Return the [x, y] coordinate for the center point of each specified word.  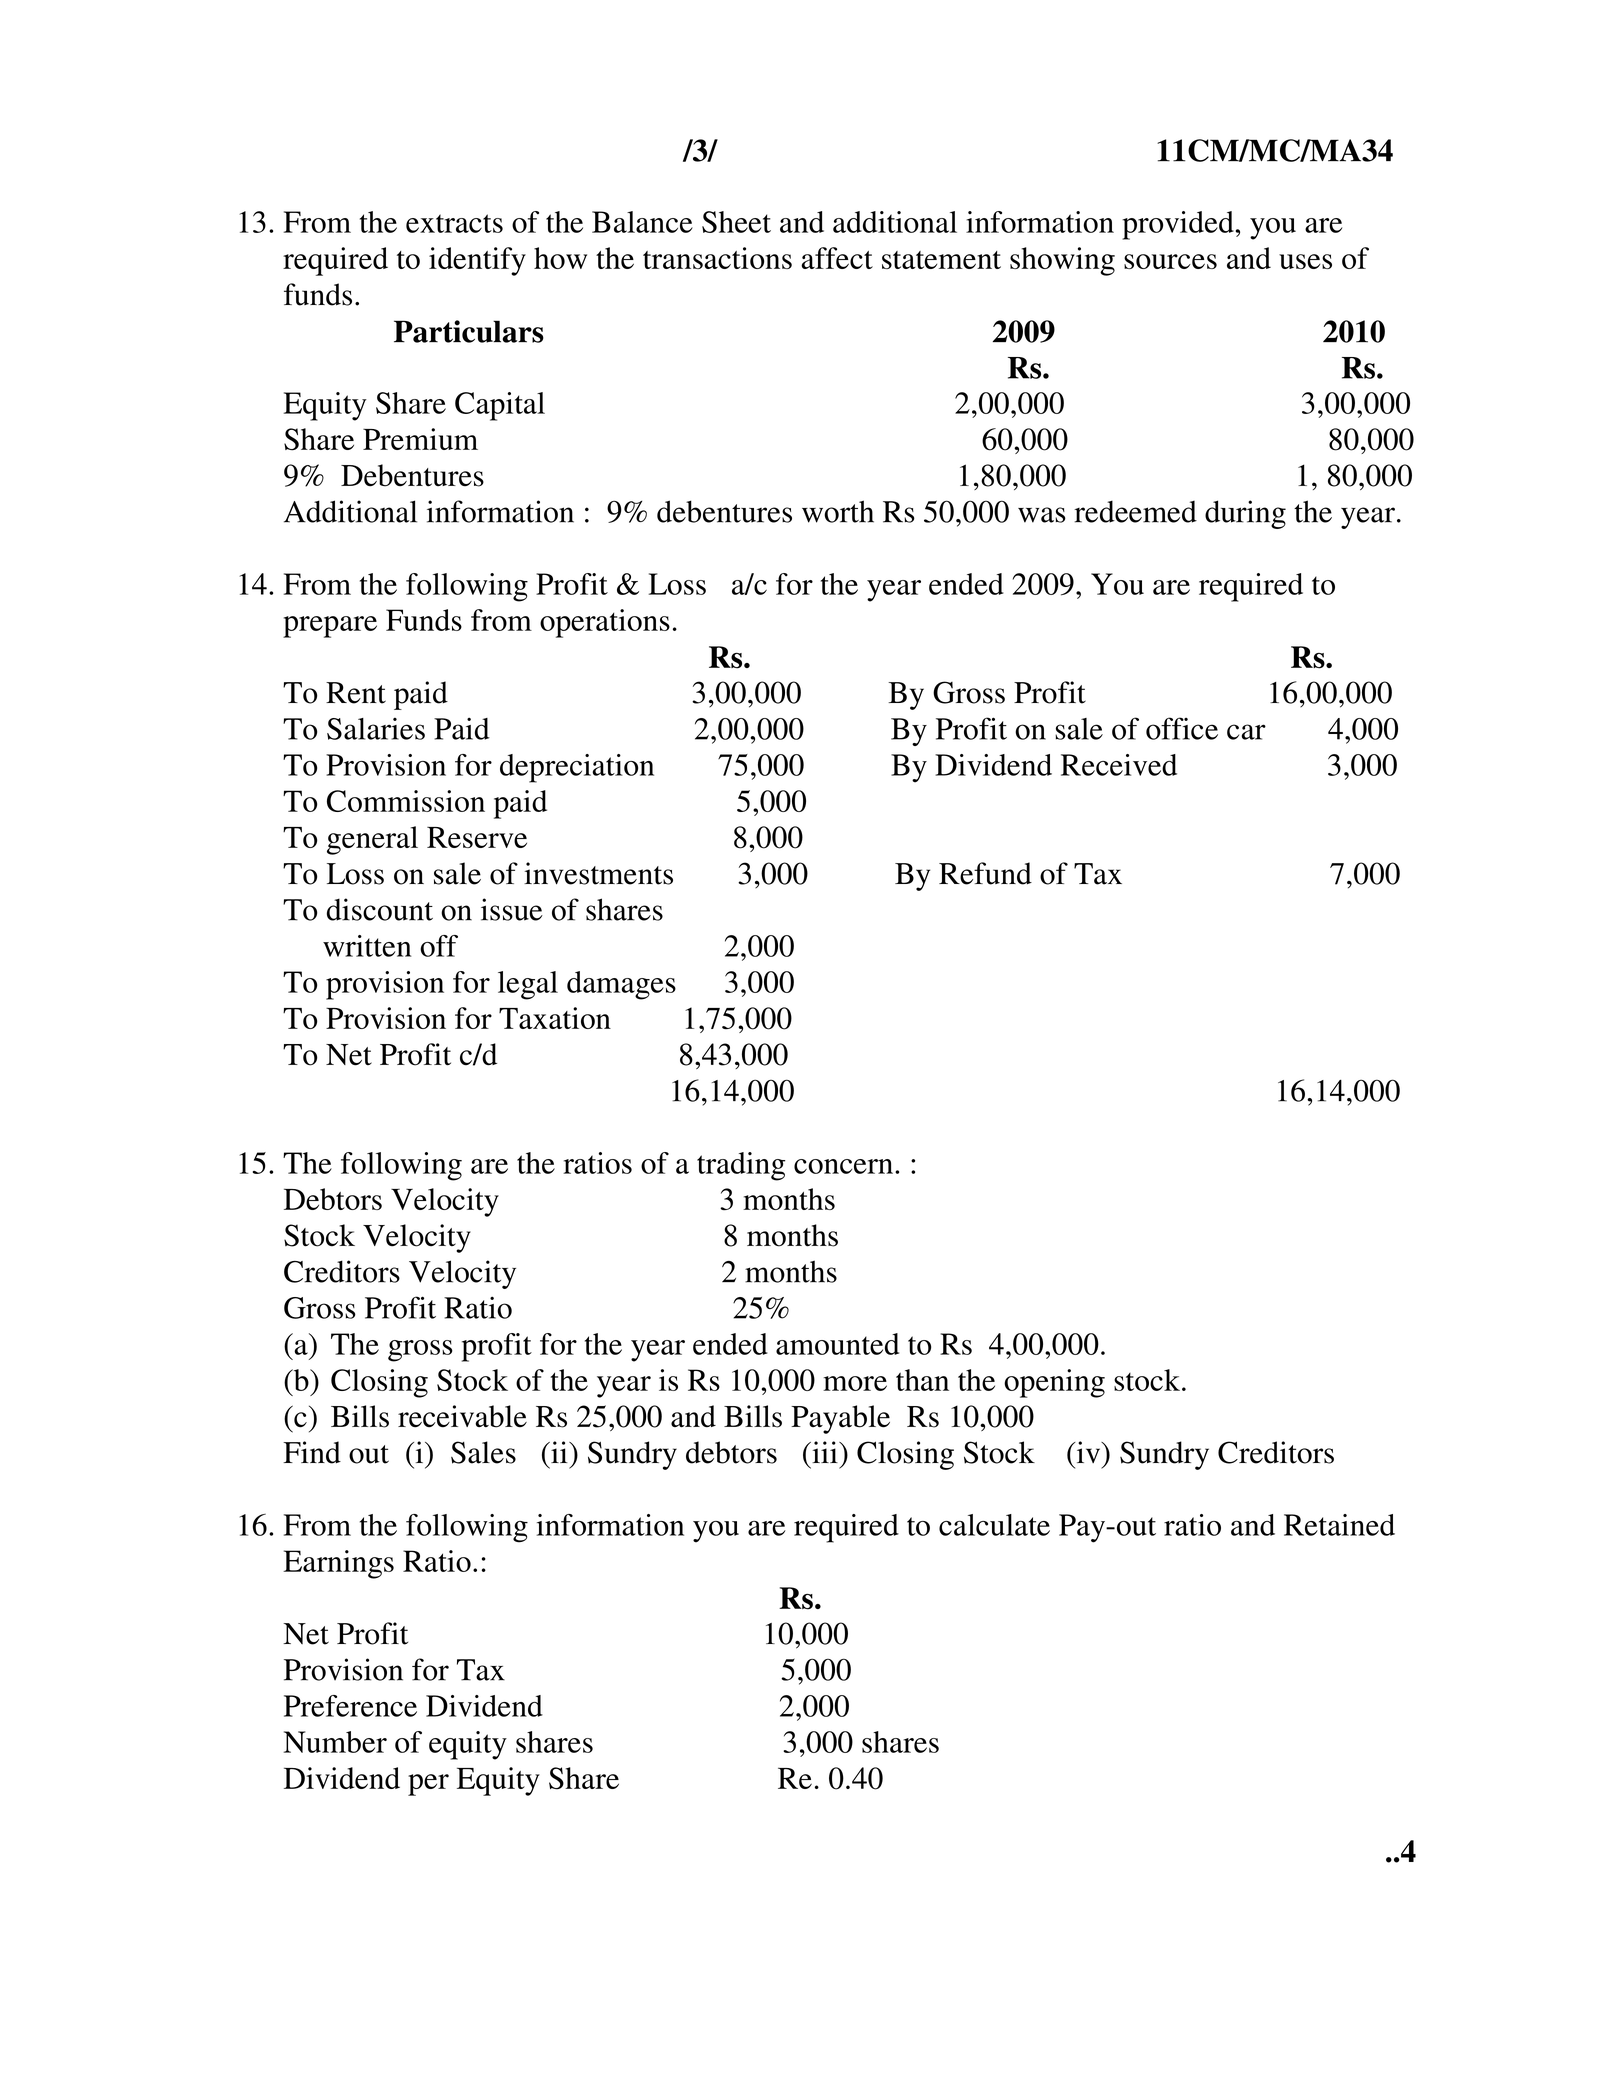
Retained [1339, 1525]
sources [1170, 261]
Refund [985, 873]
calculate [994, 1525]
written [367, 946]
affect [837, 258]
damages [621, 985]
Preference [350, 1706]
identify [477, 261]
